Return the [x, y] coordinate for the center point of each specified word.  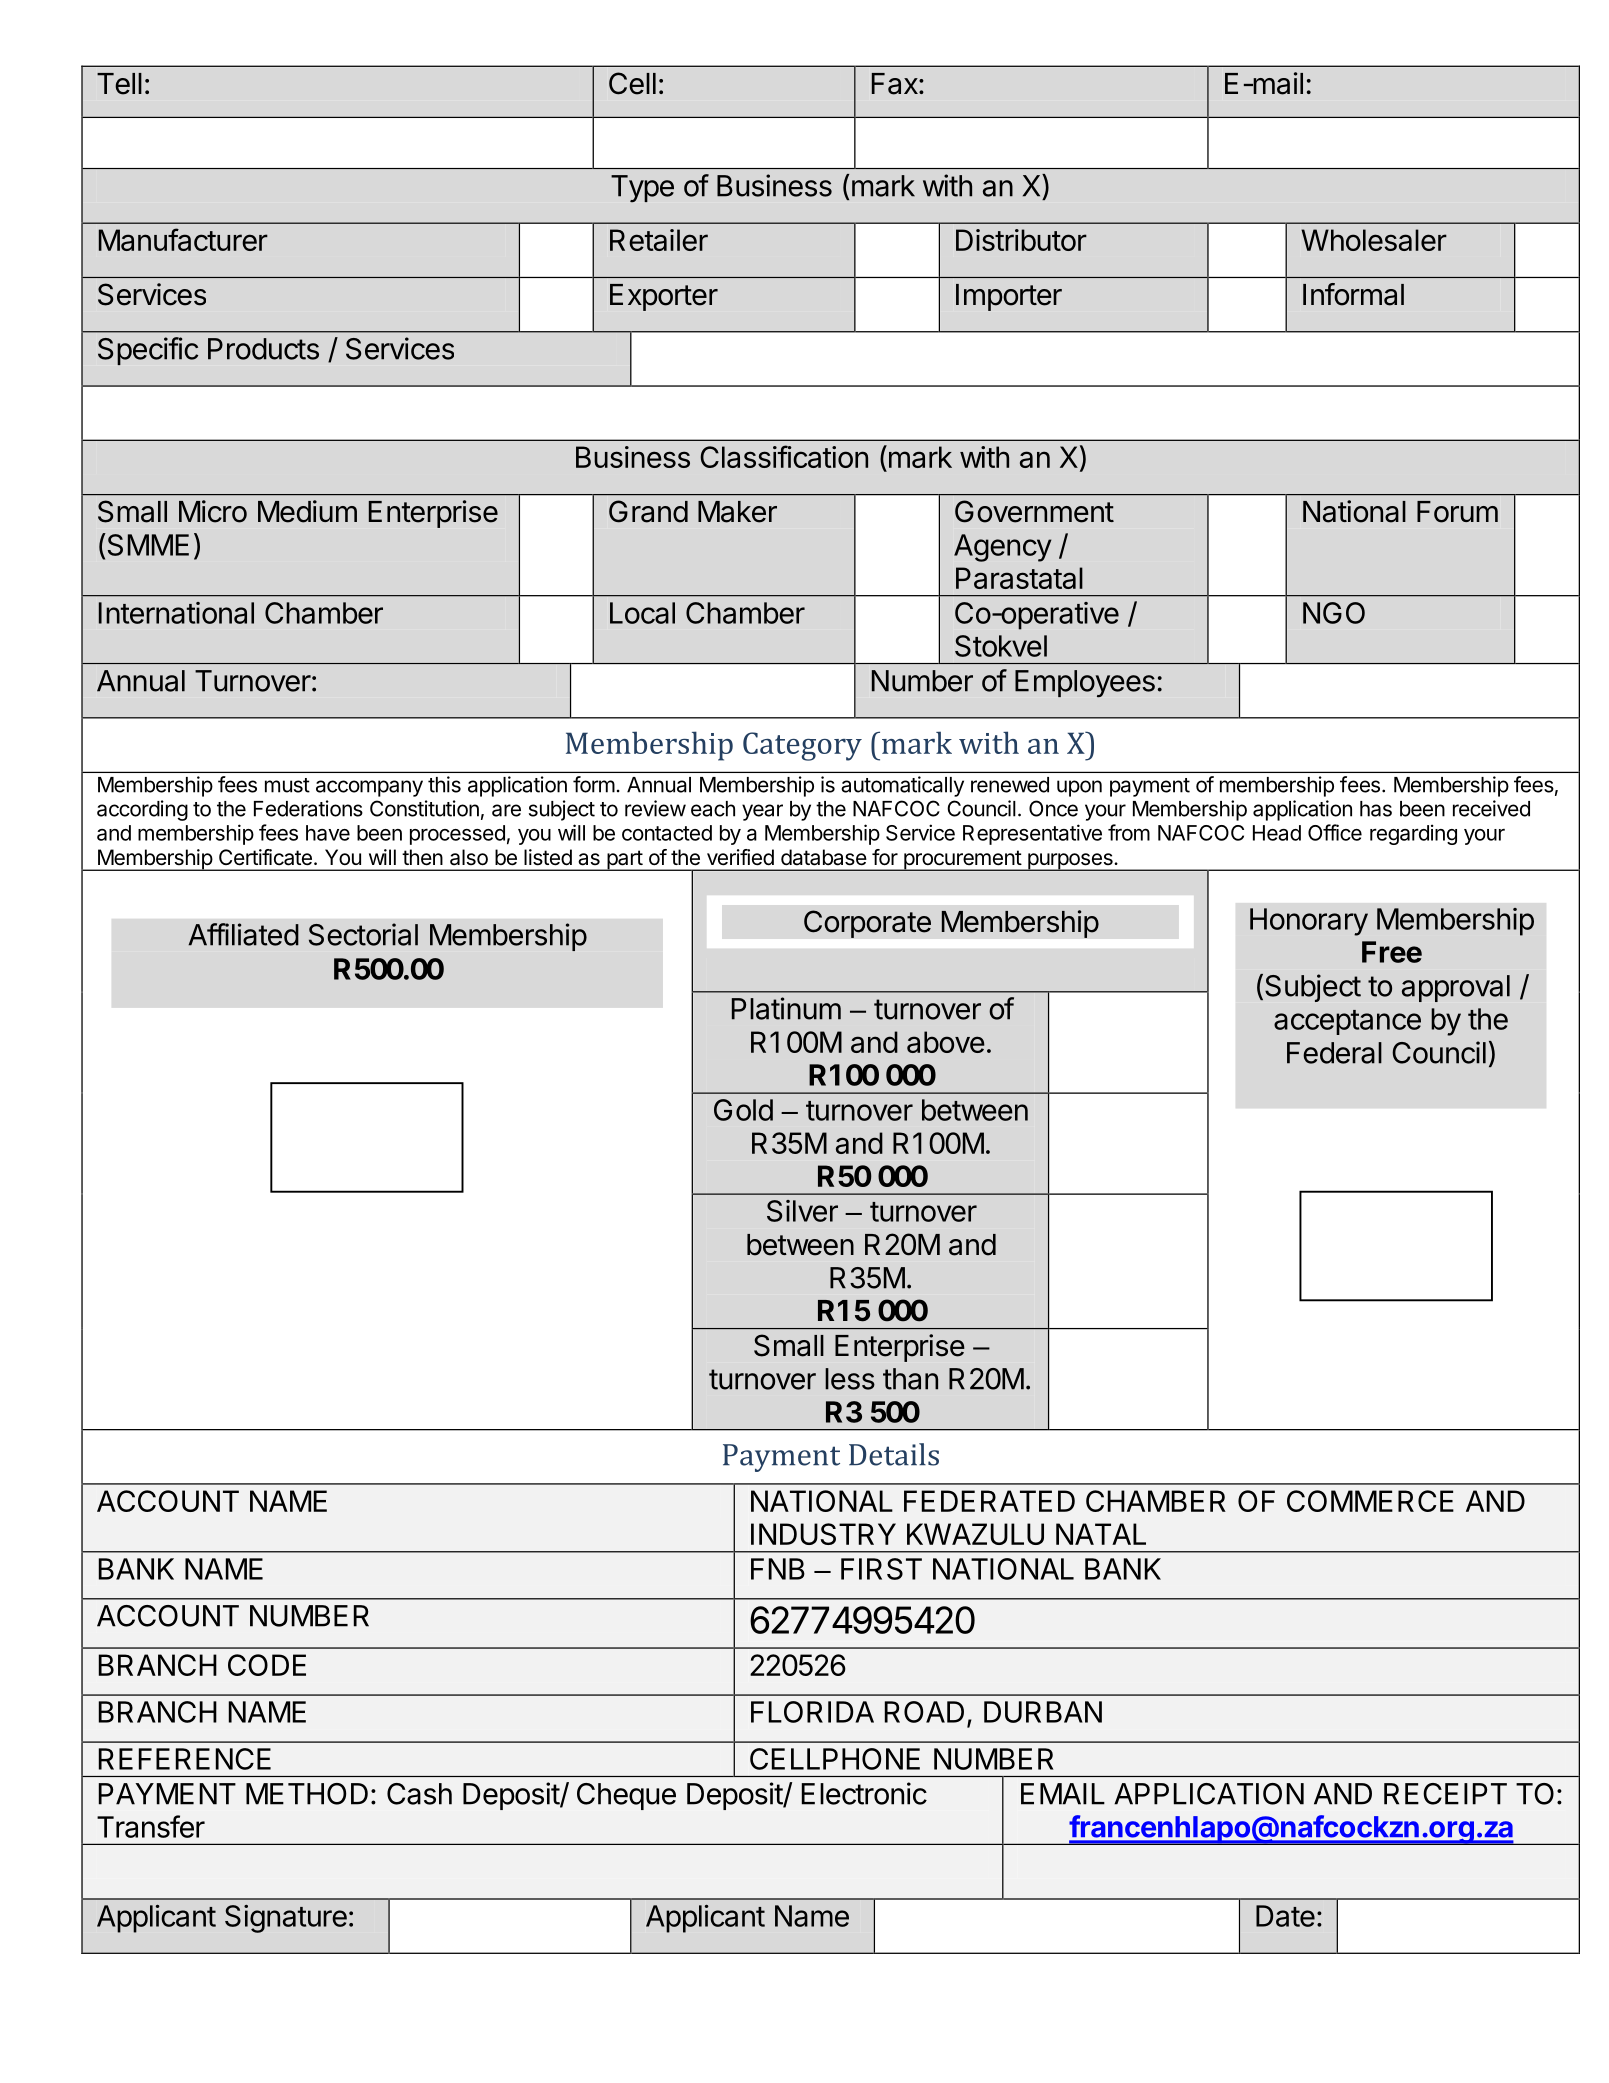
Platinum [786, 1008]
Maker [737, 512]
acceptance [1347, 1022]
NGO [1334, 613]
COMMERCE [1370, 1501]
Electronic [864, 1793]
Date [1285, 1916]
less [850, 1379]
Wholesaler [1374, 240]
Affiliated [243, 934]
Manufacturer [183, 239]
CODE [267, 1665]
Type [642, 188]
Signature [286, 1919]
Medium [307, 511]
